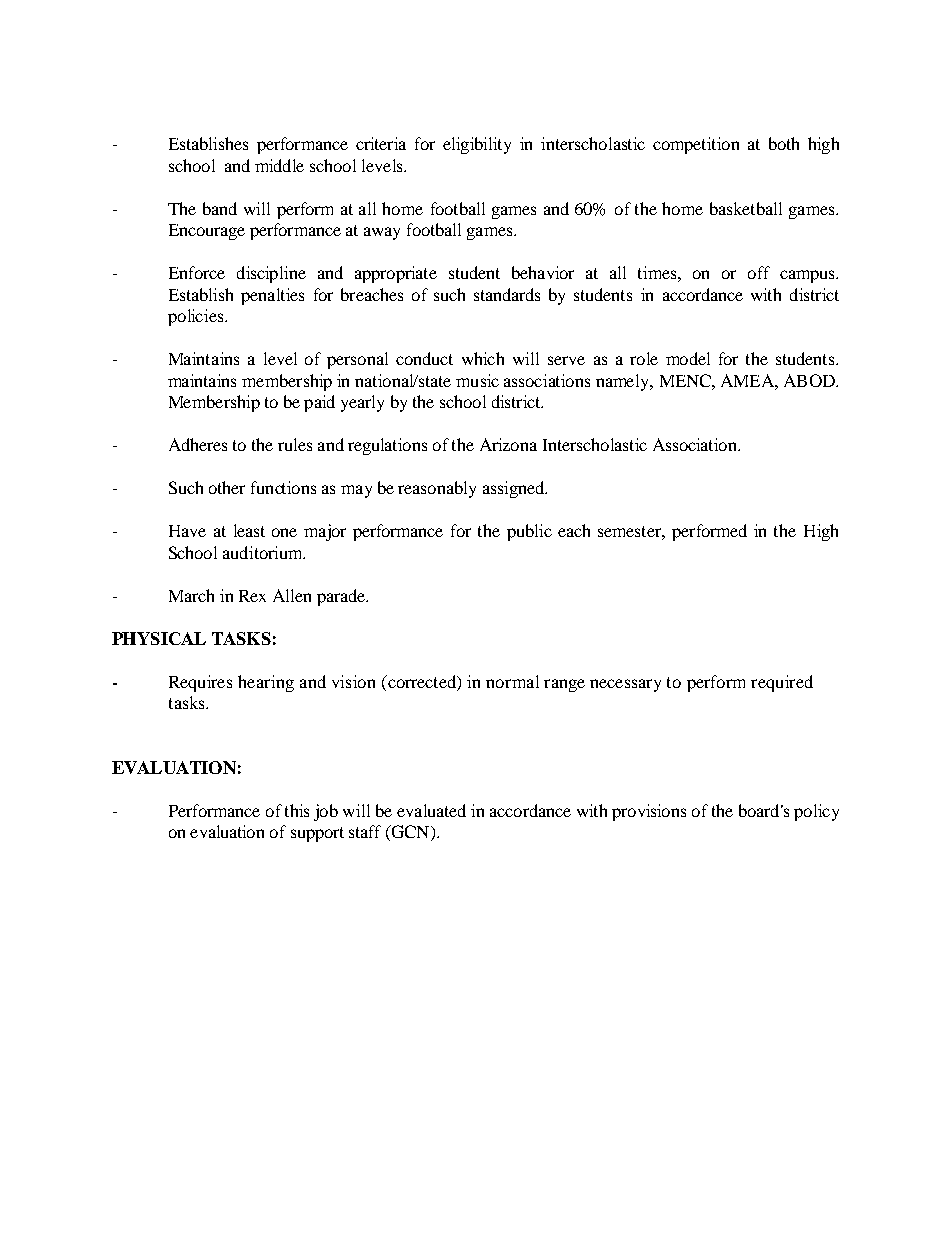 This page has height=1233, width=952. I want to click on eligibility, so click(477, 145).
